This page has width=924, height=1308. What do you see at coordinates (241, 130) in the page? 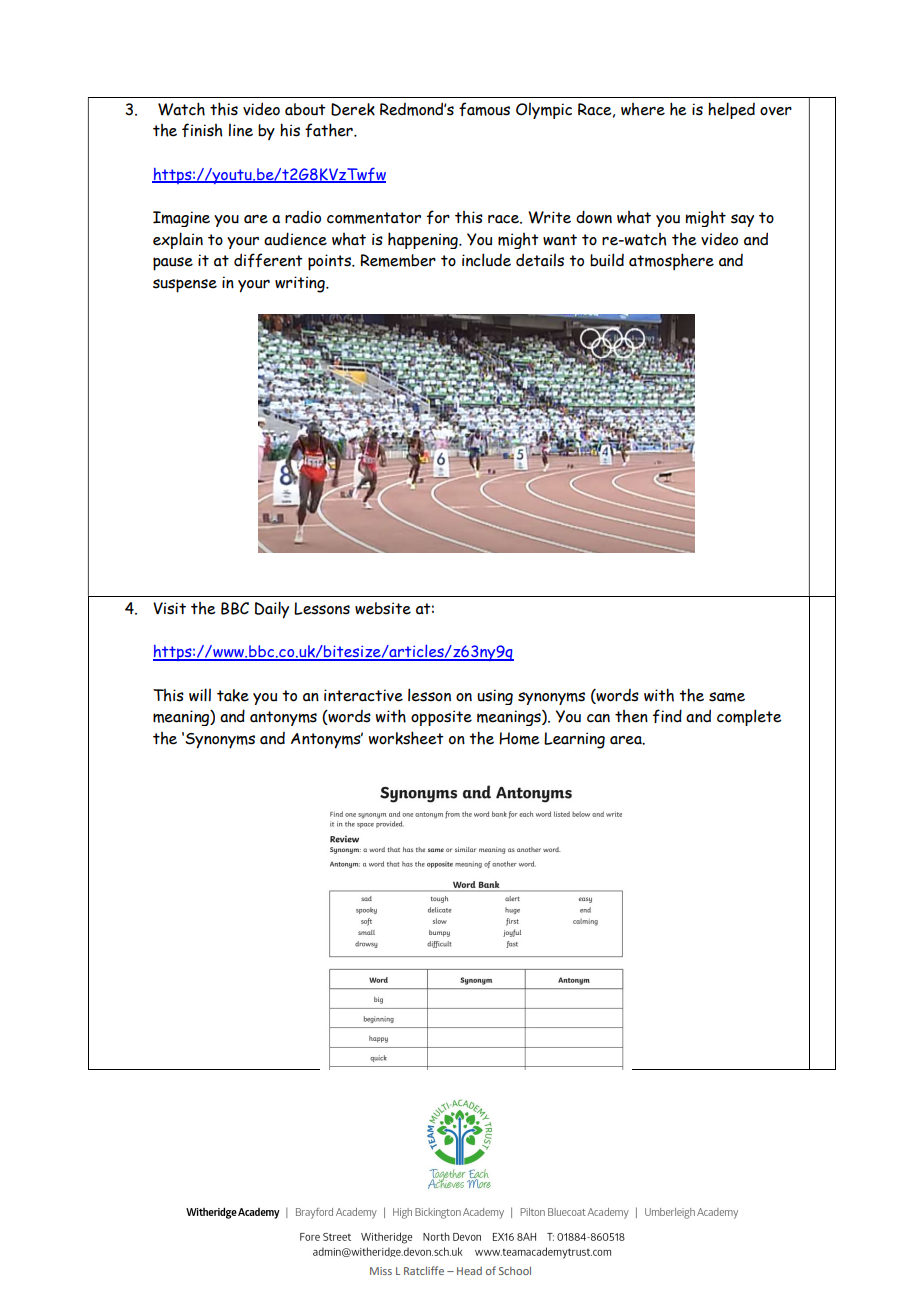
I see `line` at bounding box center [241, 130].
